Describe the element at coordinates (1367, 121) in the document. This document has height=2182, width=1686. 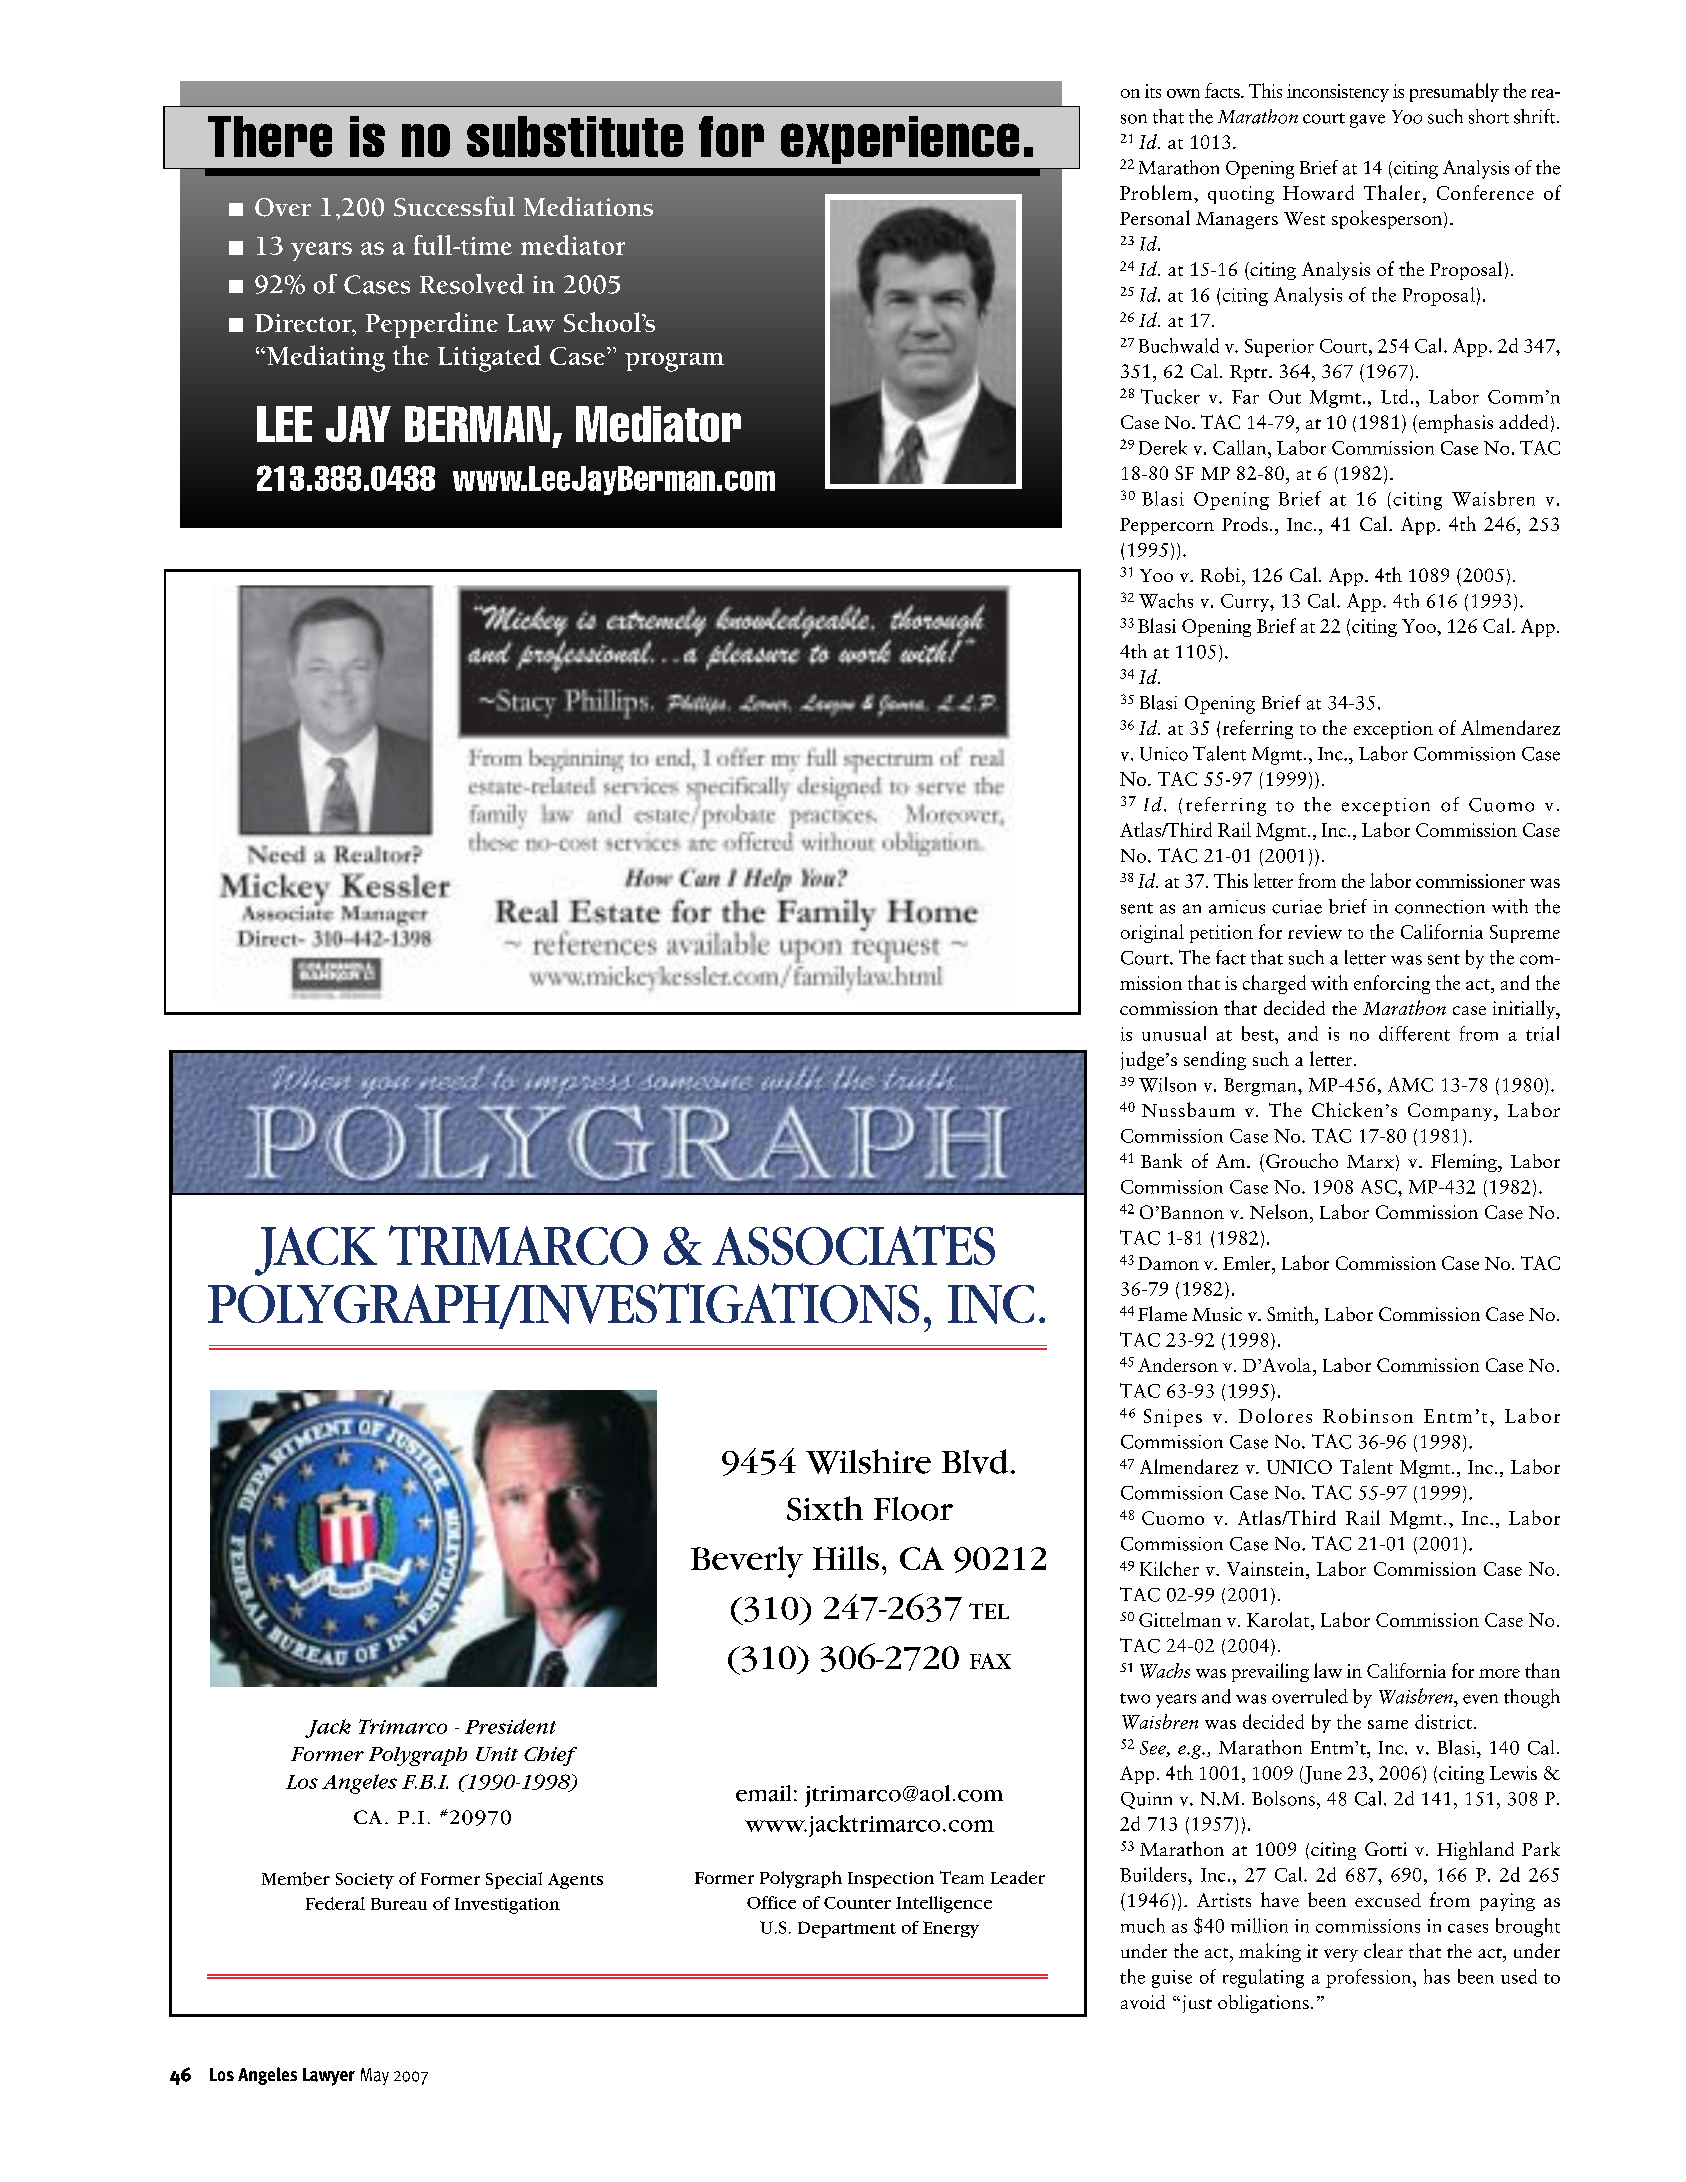
I see `gave` at that location.
